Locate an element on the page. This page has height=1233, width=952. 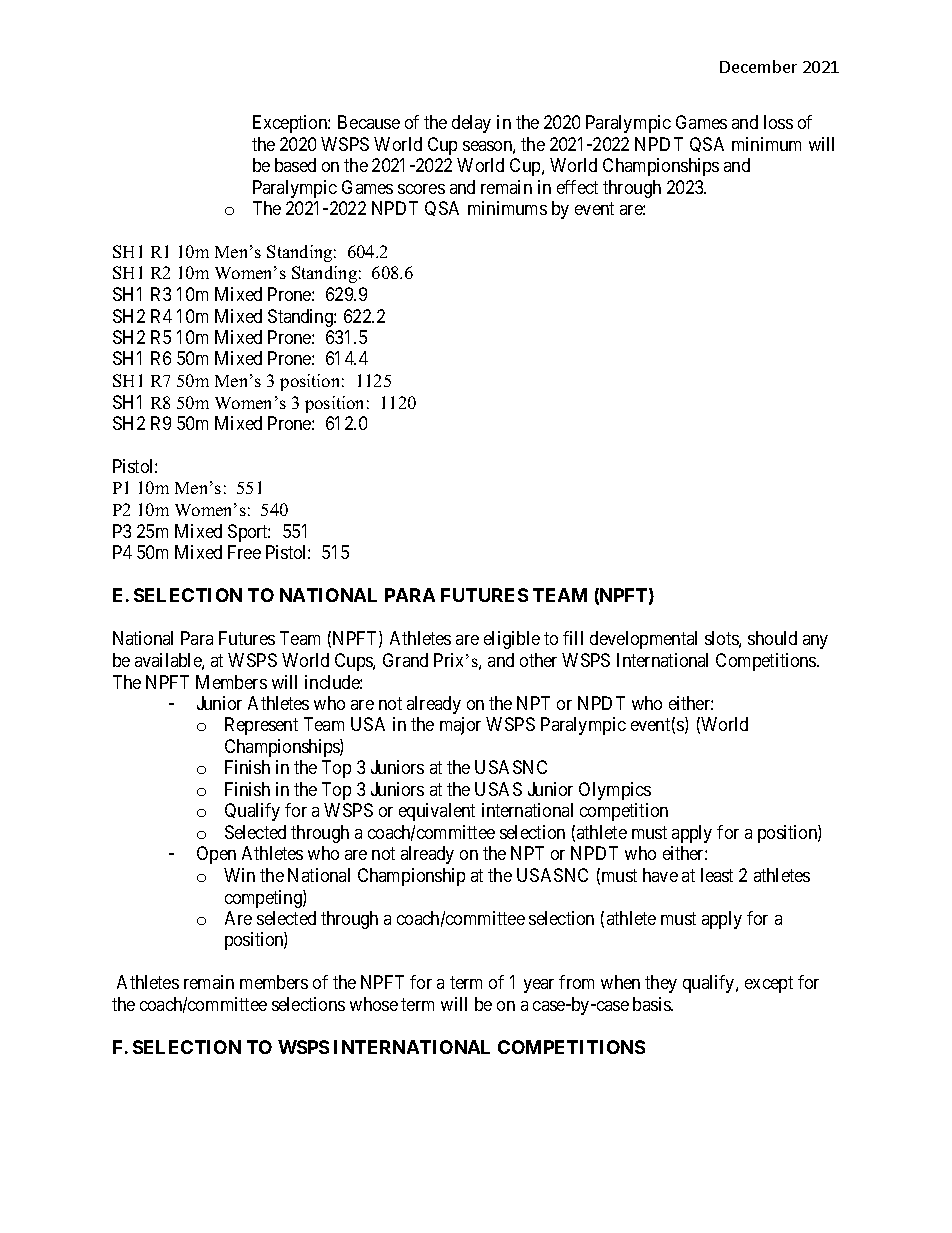
December is located at coordinates (758, 66).
